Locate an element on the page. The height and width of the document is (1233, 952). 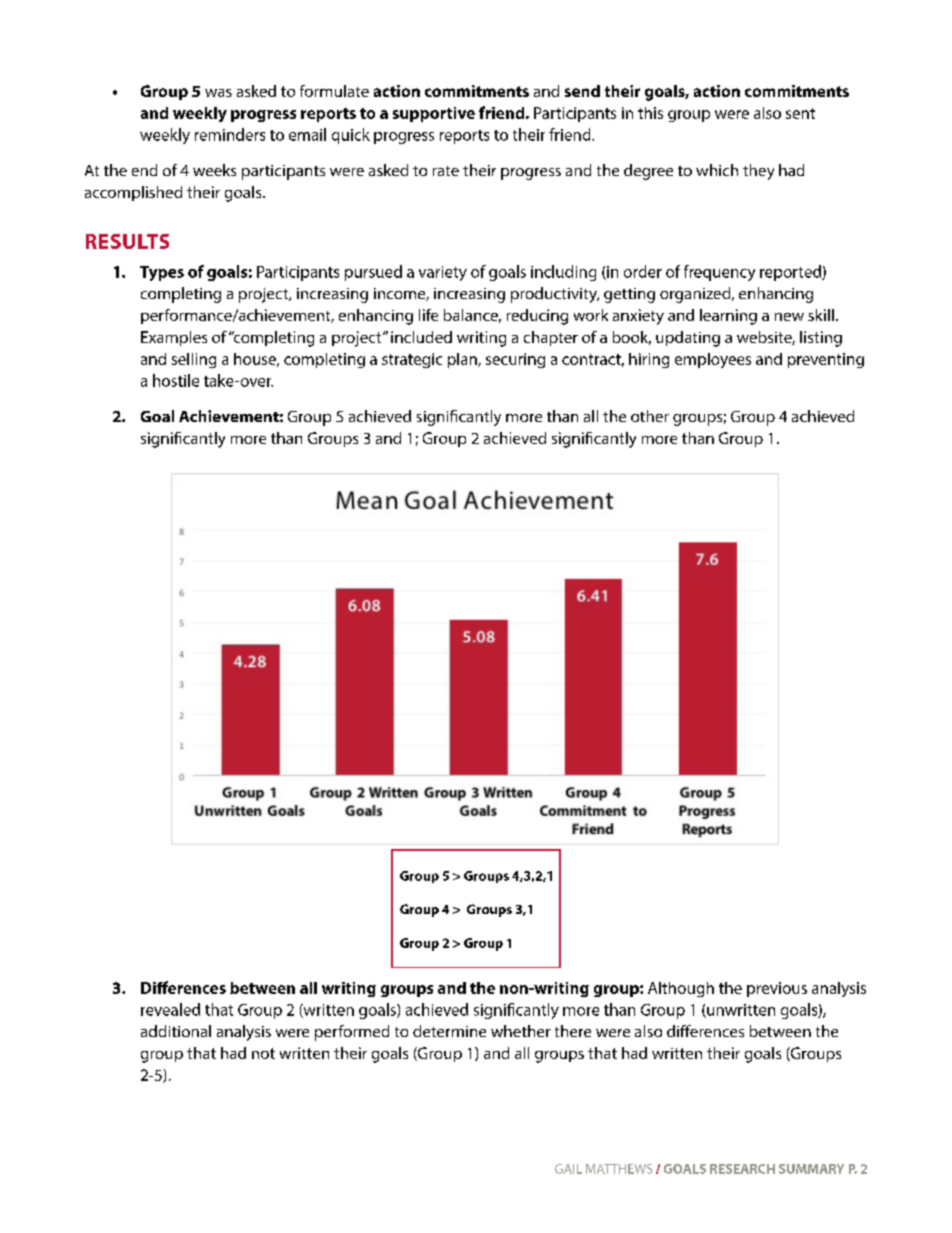
sent is located at coordinates (800, 113).
